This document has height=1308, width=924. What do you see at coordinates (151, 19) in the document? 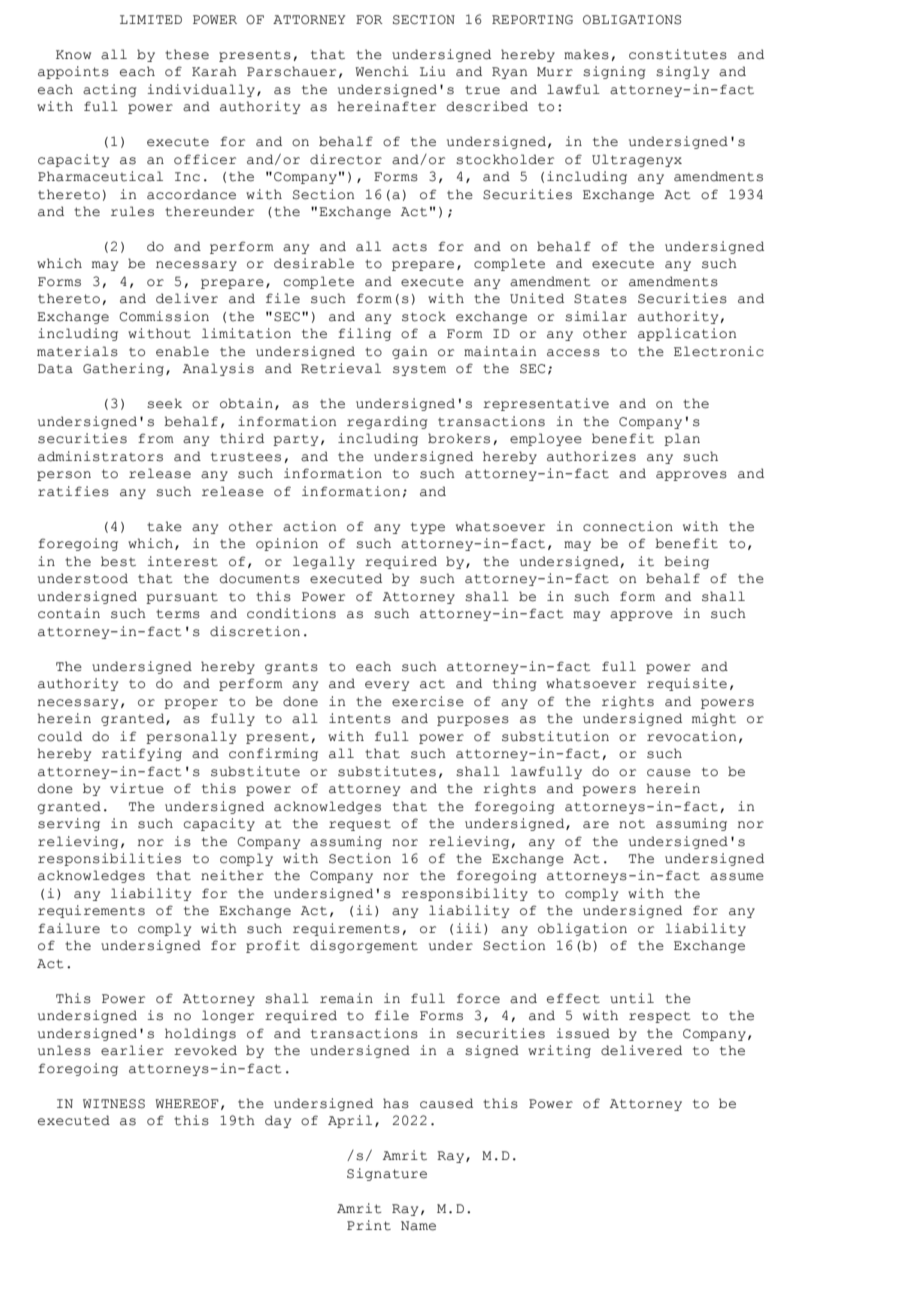
I see `LIMITED` at bounding box center [151, 19].
